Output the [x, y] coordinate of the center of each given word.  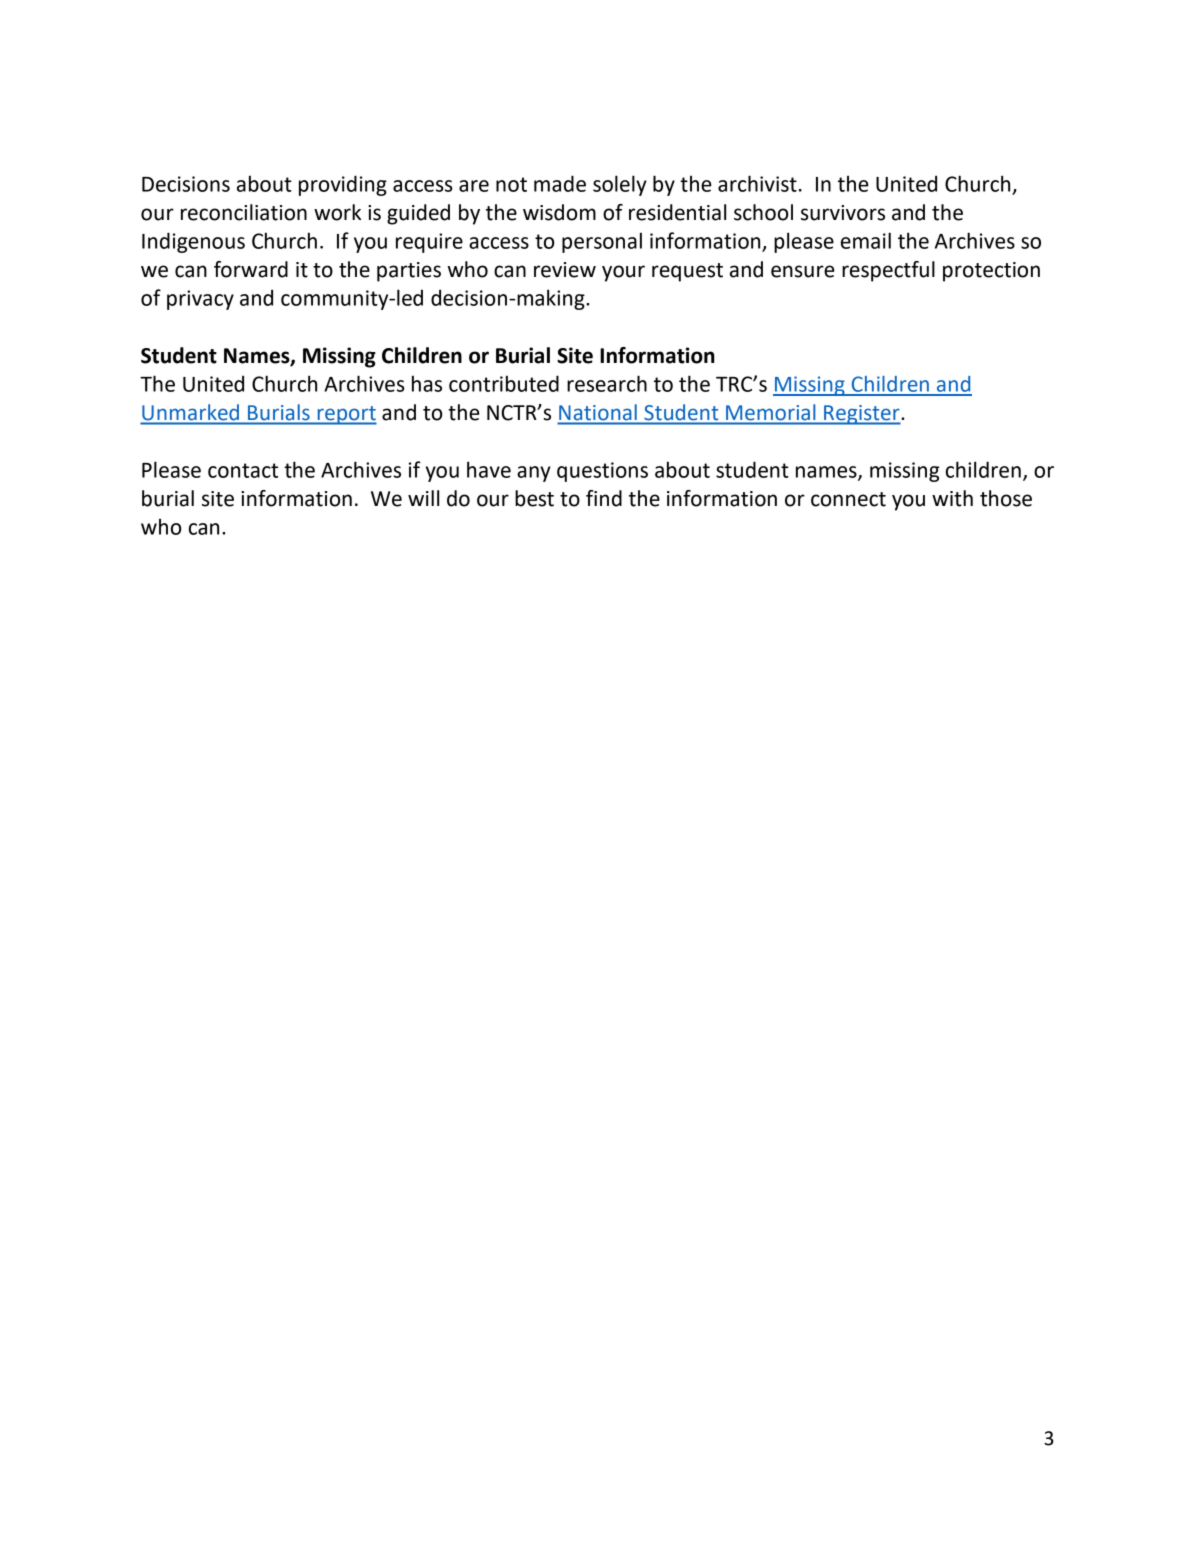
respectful [888, 271]
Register [862, 415]
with [952, 498]
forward [251, 269]
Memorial [770, 412]
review [565, 270]
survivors [843, 213]
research [607, 383]
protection [991, 272]
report [346, 415]
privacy [200, 300]
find [604, 498]
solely [620, 185]
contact [243, 470]
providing [343, 185]
